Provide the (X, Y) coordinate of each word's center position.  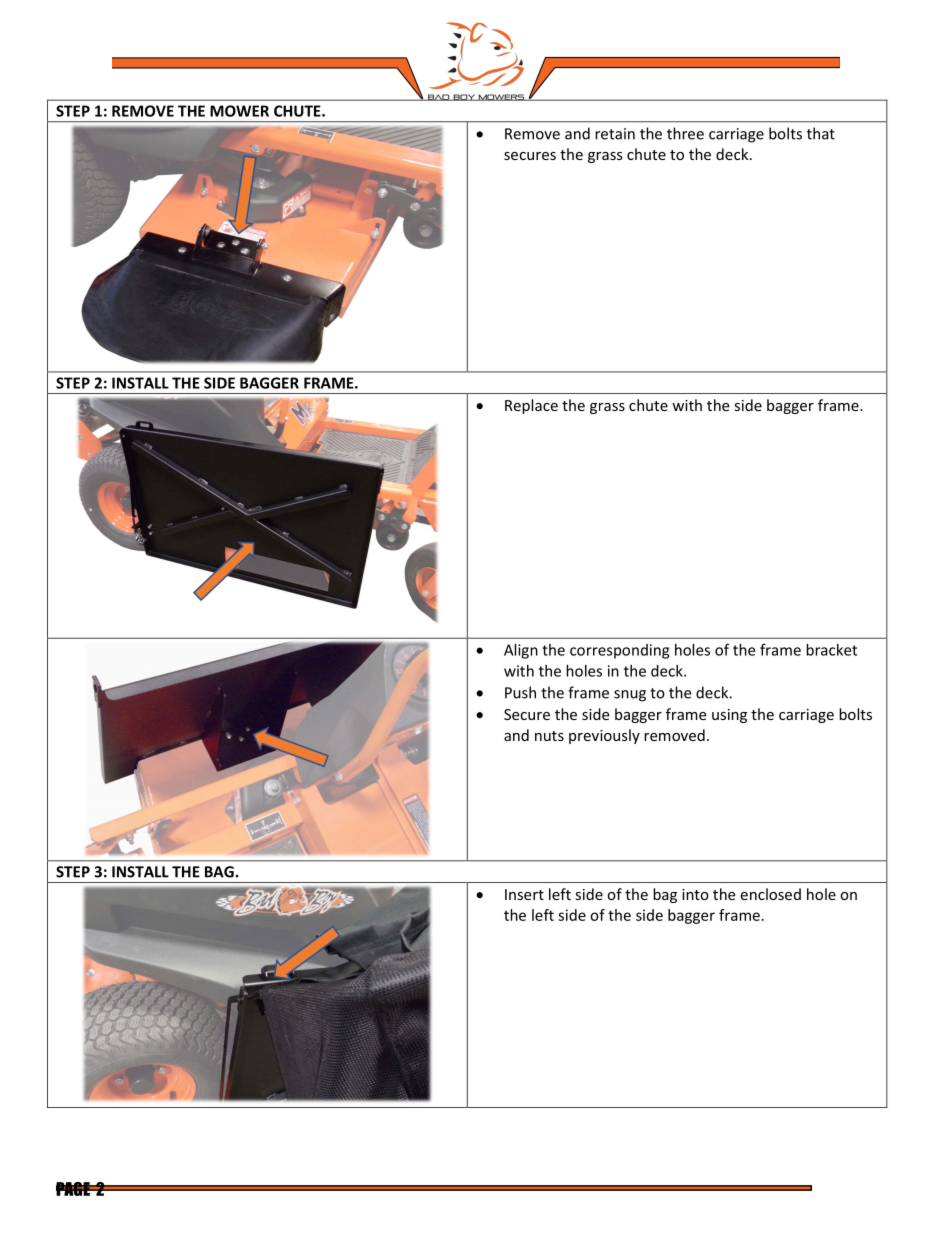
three (685, 133)
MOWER (239, 111)
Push (520, 692)
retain (615, 134)
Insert (524, 894)
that (821, 133)
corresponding (619, 651)
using (729, 716)
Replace (531, 406)
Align (521, 651)
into (695, 894)
